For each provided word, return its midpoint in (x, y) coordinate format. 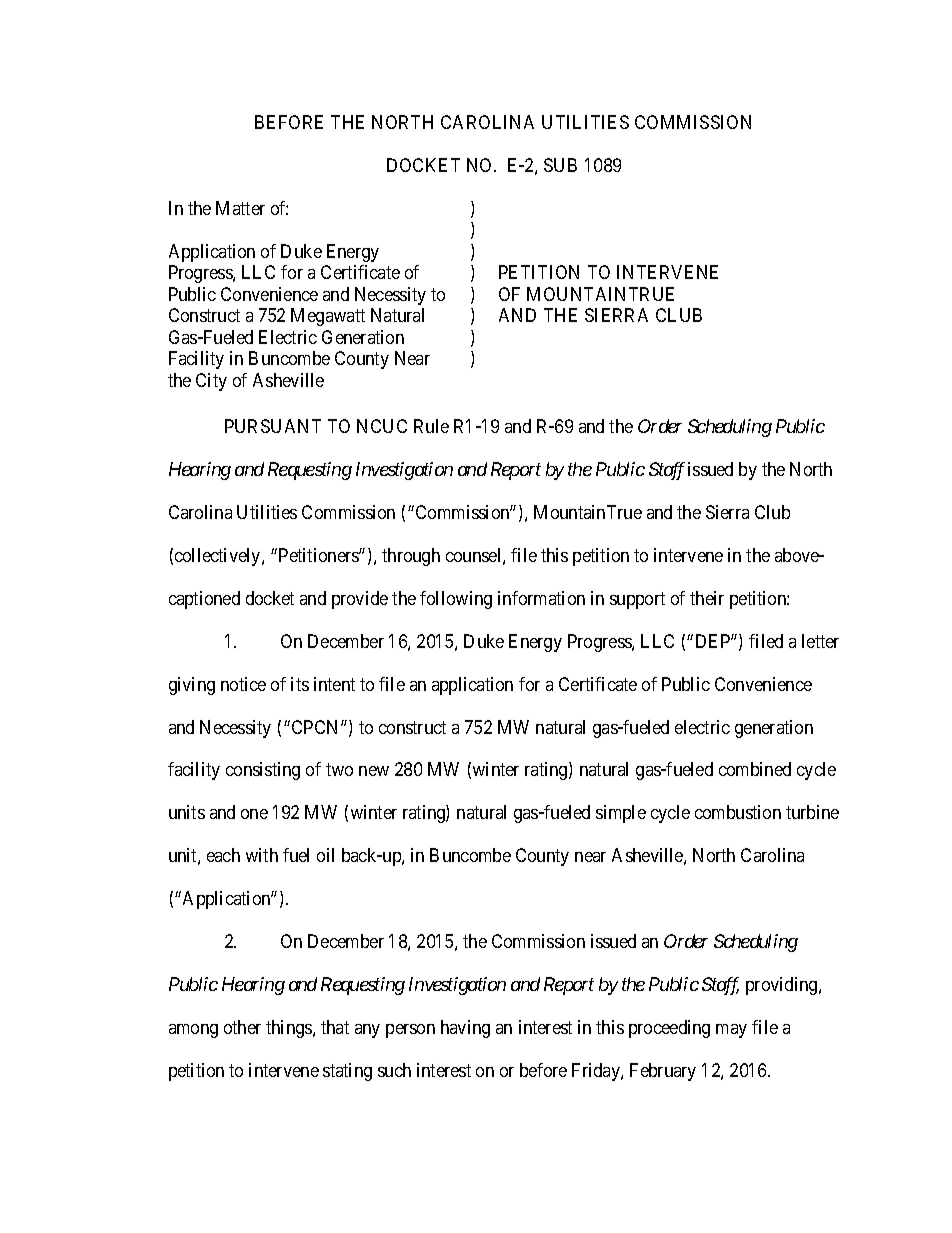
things (290, 1029)
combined (755, 769)
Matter (240, 208)
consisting (263, 771)
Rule (431, 426)
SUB (560, 165)
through (411, 557)
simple (621, 814)
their (707, 598)
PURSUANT (273, 426)
